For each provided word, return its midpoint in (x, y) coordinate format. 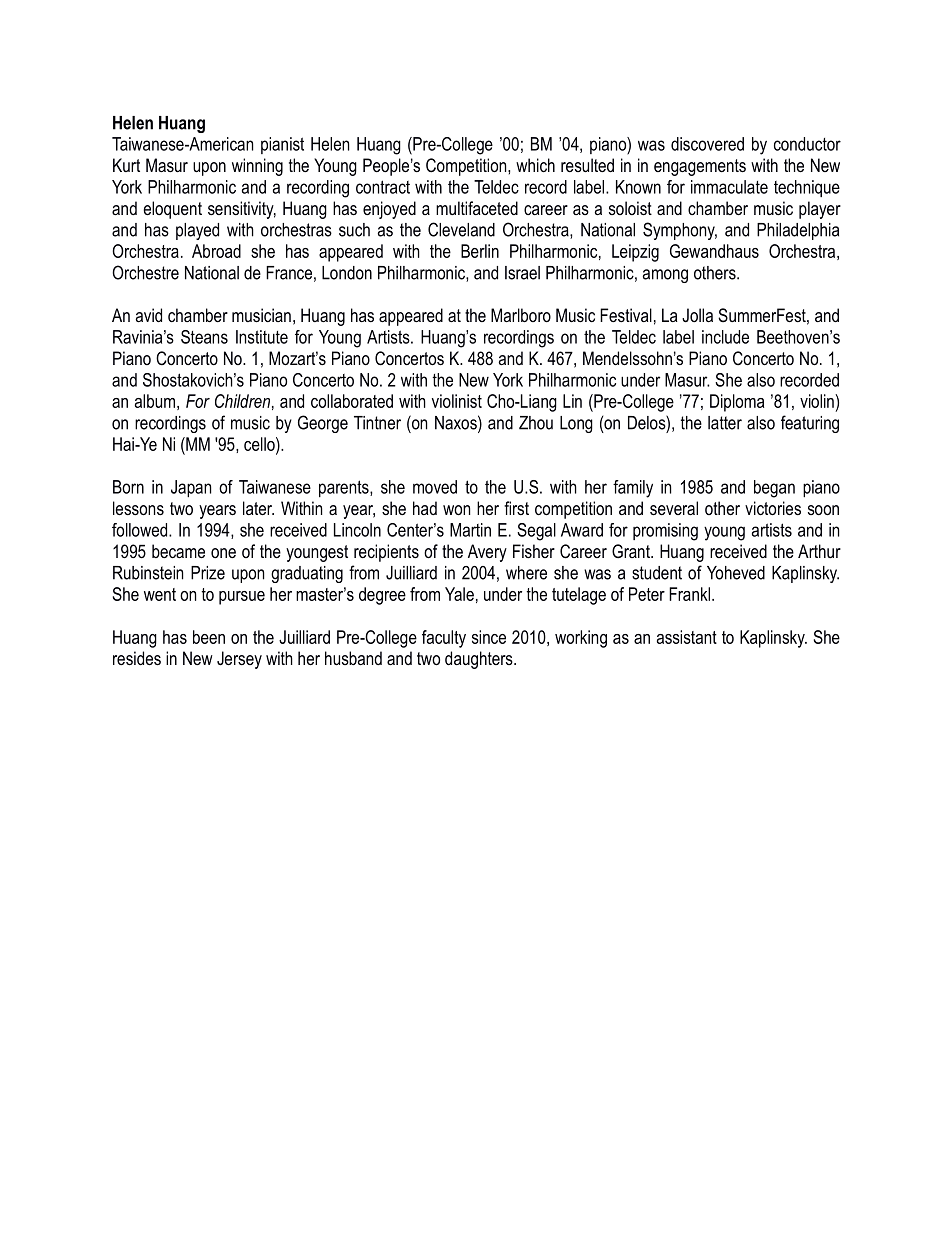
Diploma (737, 403)
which (535, 165)
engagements (700, 167)
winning (257, 167)
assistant (687, 637)
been (209, 637)
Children (242, 401)
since (489, 637)
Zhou (536, 423)
